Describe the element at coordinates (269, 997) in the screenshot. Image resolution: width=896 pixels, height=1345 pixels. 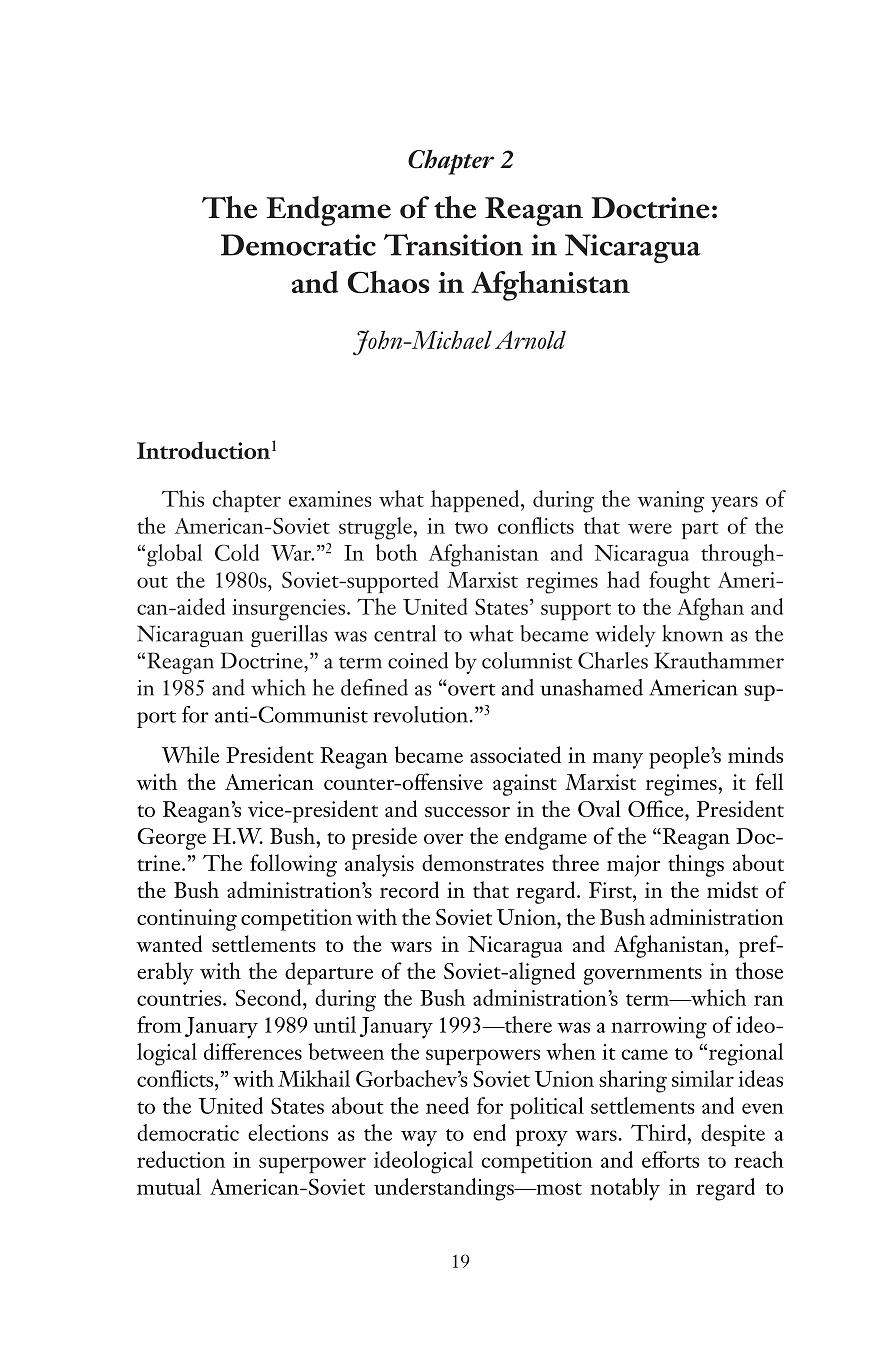
I see `Second` at that location.
